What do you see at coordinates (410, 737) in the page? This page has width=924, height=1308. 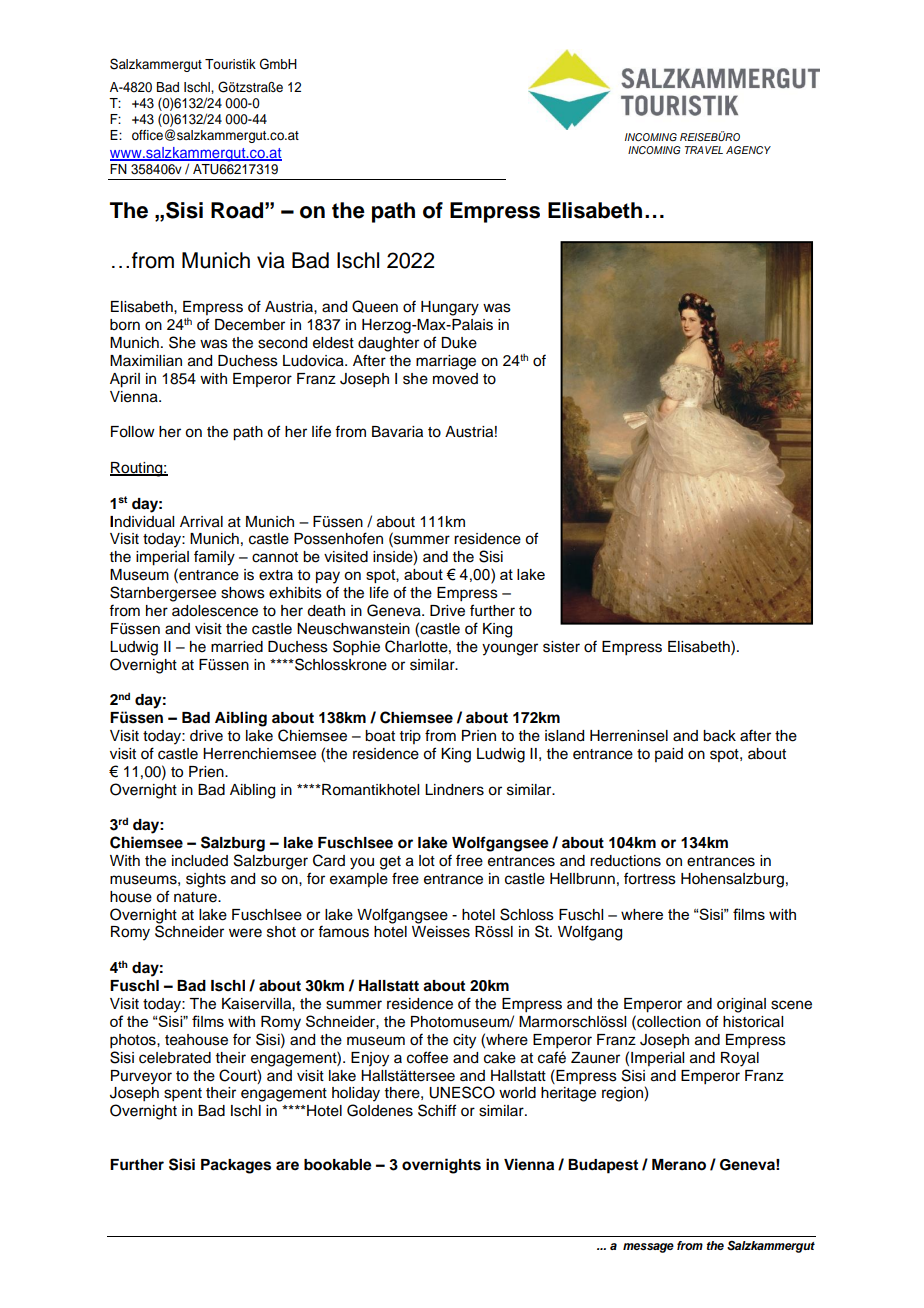 I see `trip` at bounding box center [410, 737].
